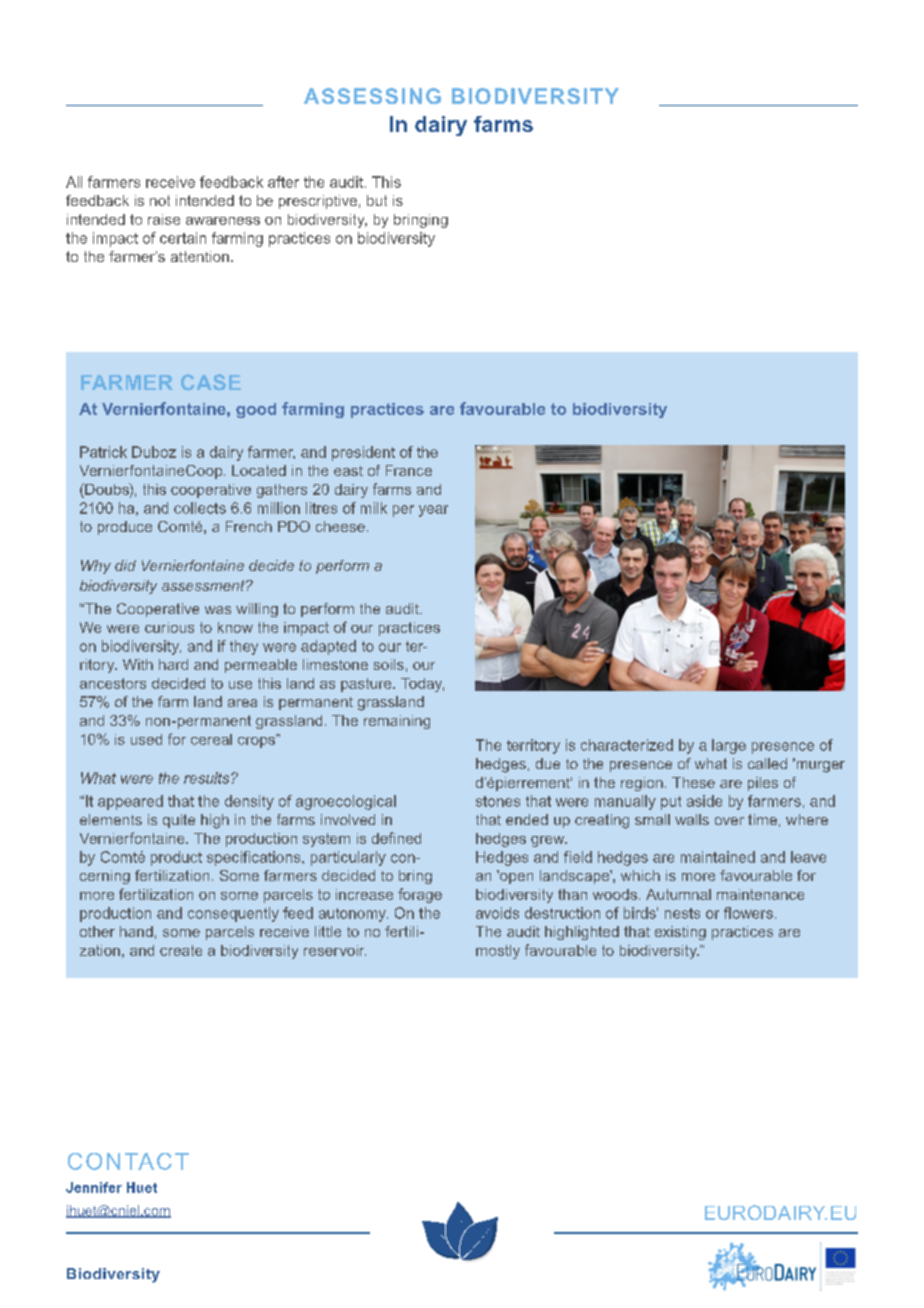  Describe the element at coordinates (372, 96) in the document. I see `ASSESSING` at that location.
